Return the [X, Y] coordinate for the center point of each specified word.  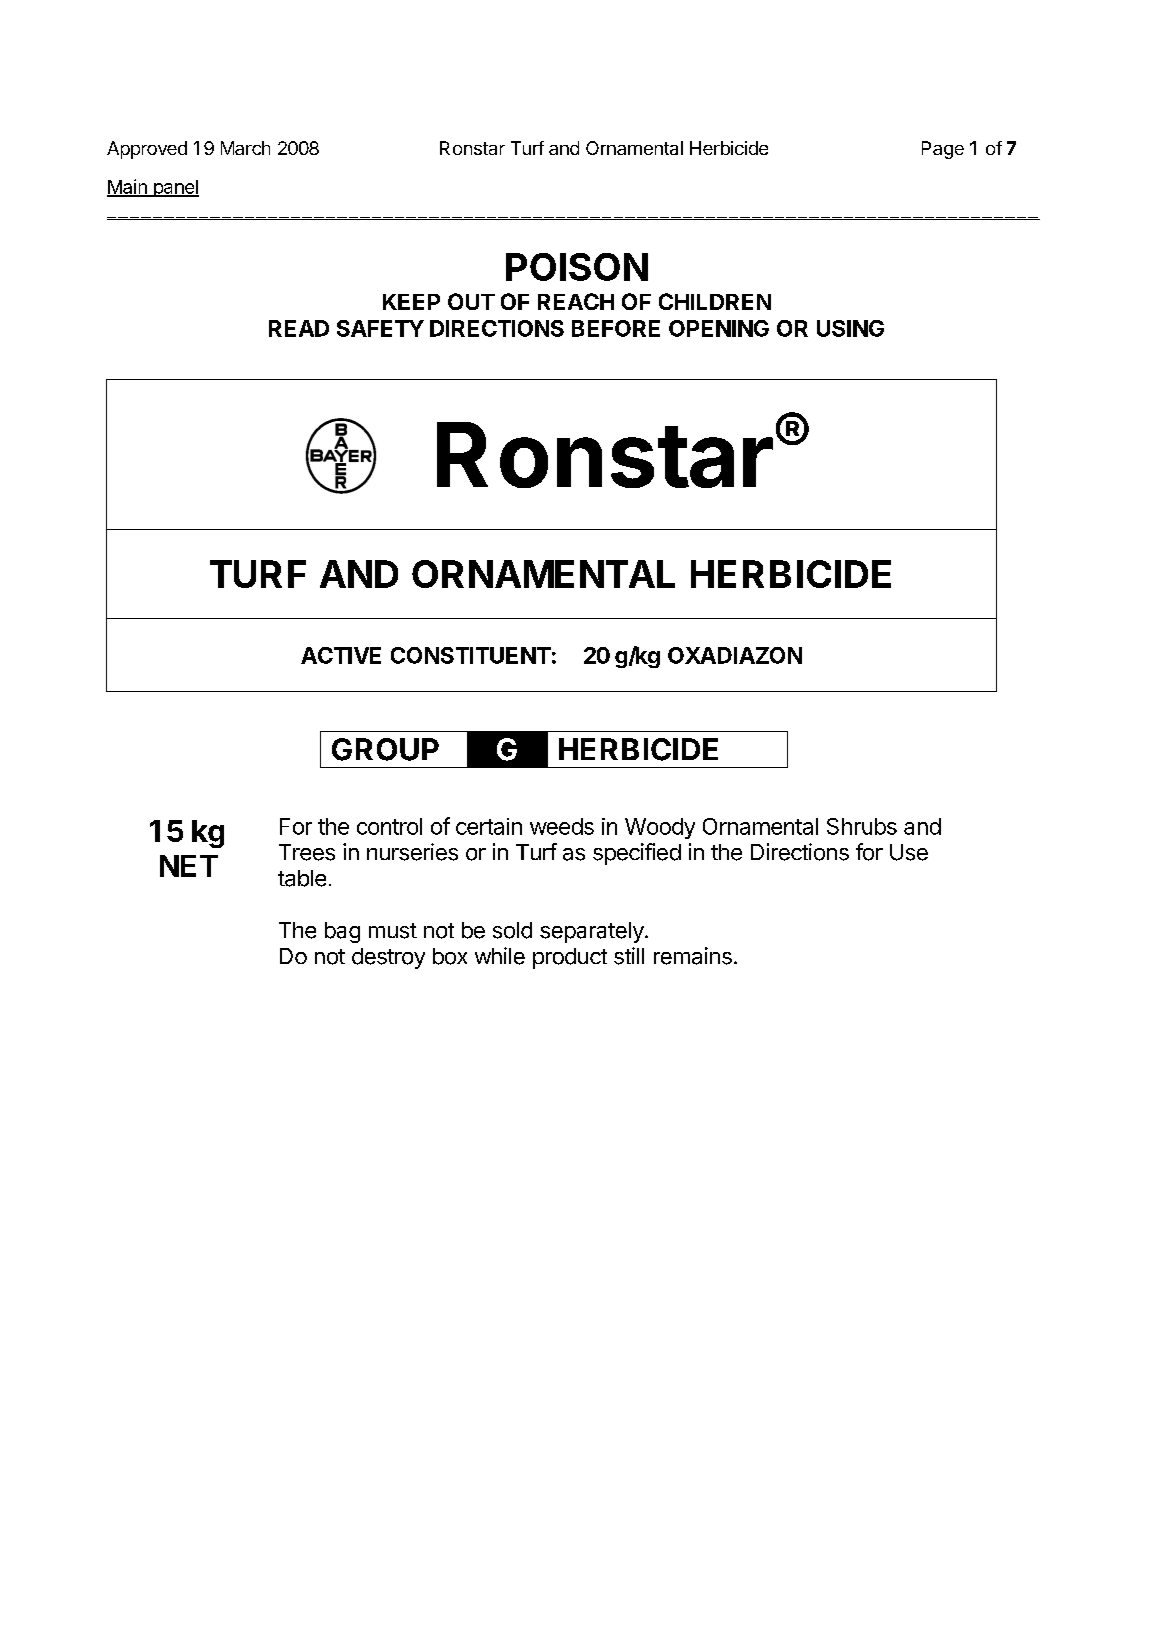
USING [850, 328]
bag [342, 932]
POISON [577, 267]
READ [299, 328]
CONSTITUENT [471, 655]
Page [943, 150]
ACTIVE [341, 655]
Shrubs [862, 826]
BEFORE [616, 328]
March [245, 148]
